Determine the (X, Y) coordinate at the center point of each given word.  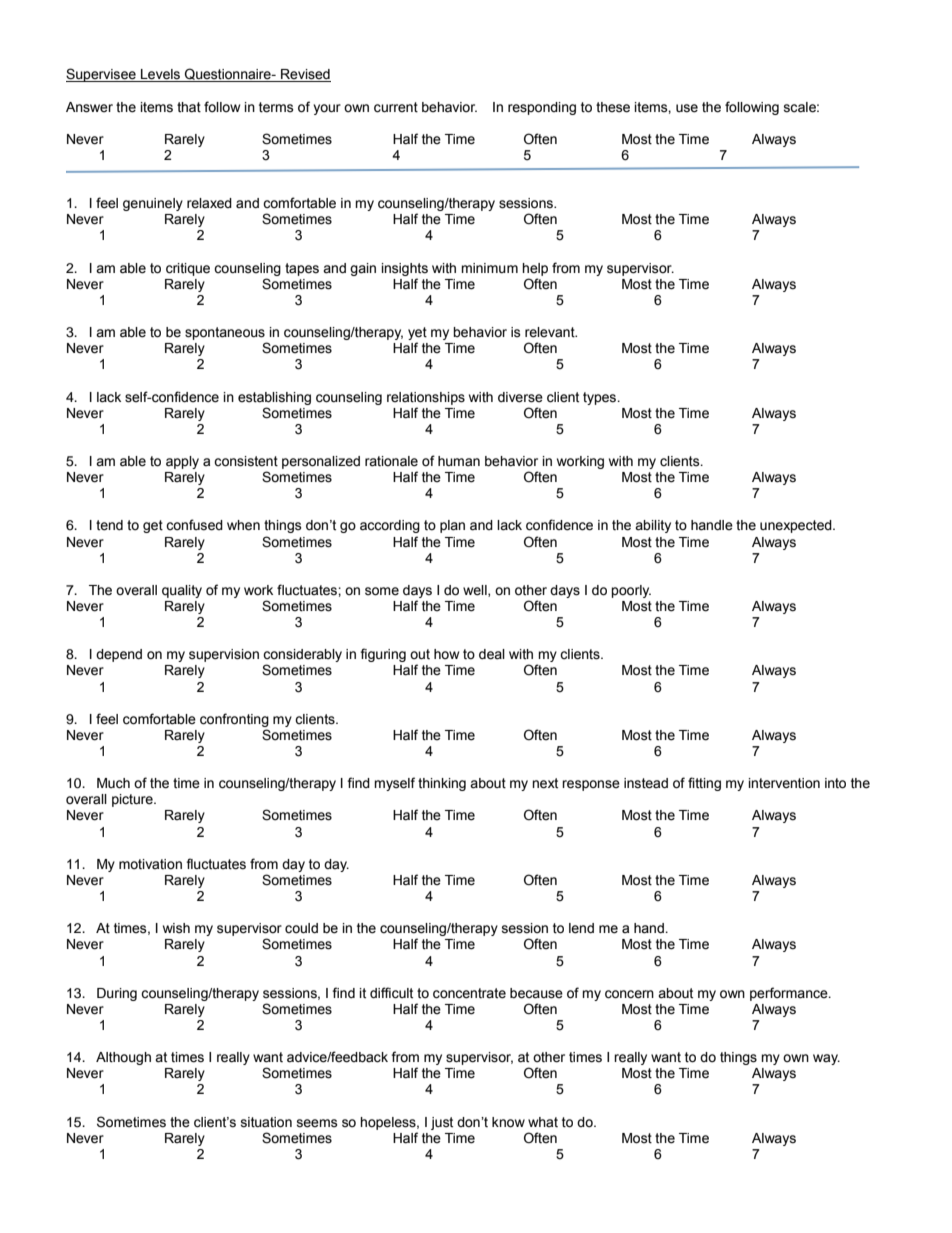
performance (790, 994)
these (613, 107)
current (396, 107)
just (442, 1123)
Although (123, 1058)
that (189, 107)
